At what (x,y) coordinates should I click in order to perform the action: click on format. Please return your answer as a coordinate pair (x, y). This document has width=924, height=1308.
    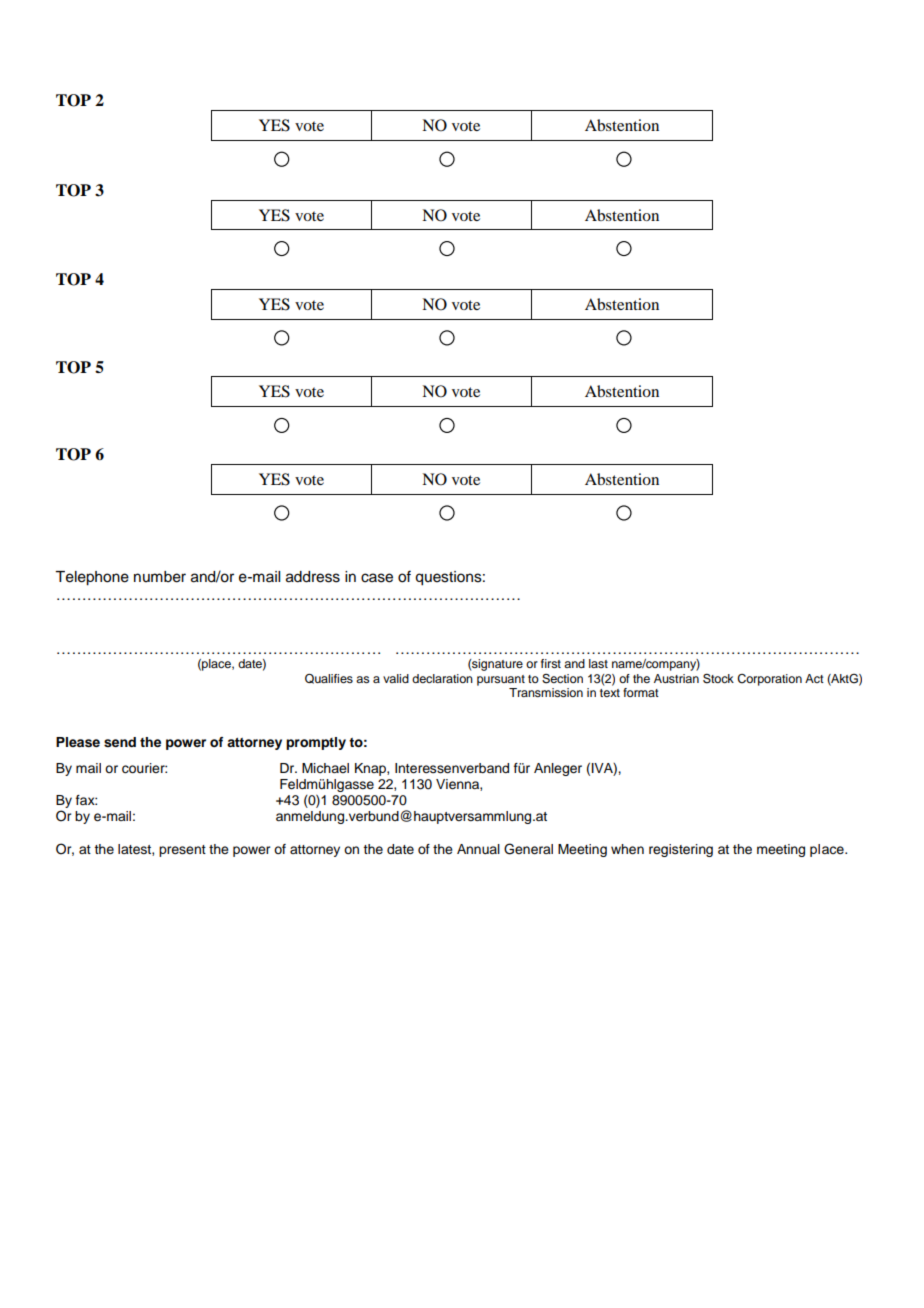
    Looking at the image, I should click on (641, 692).
